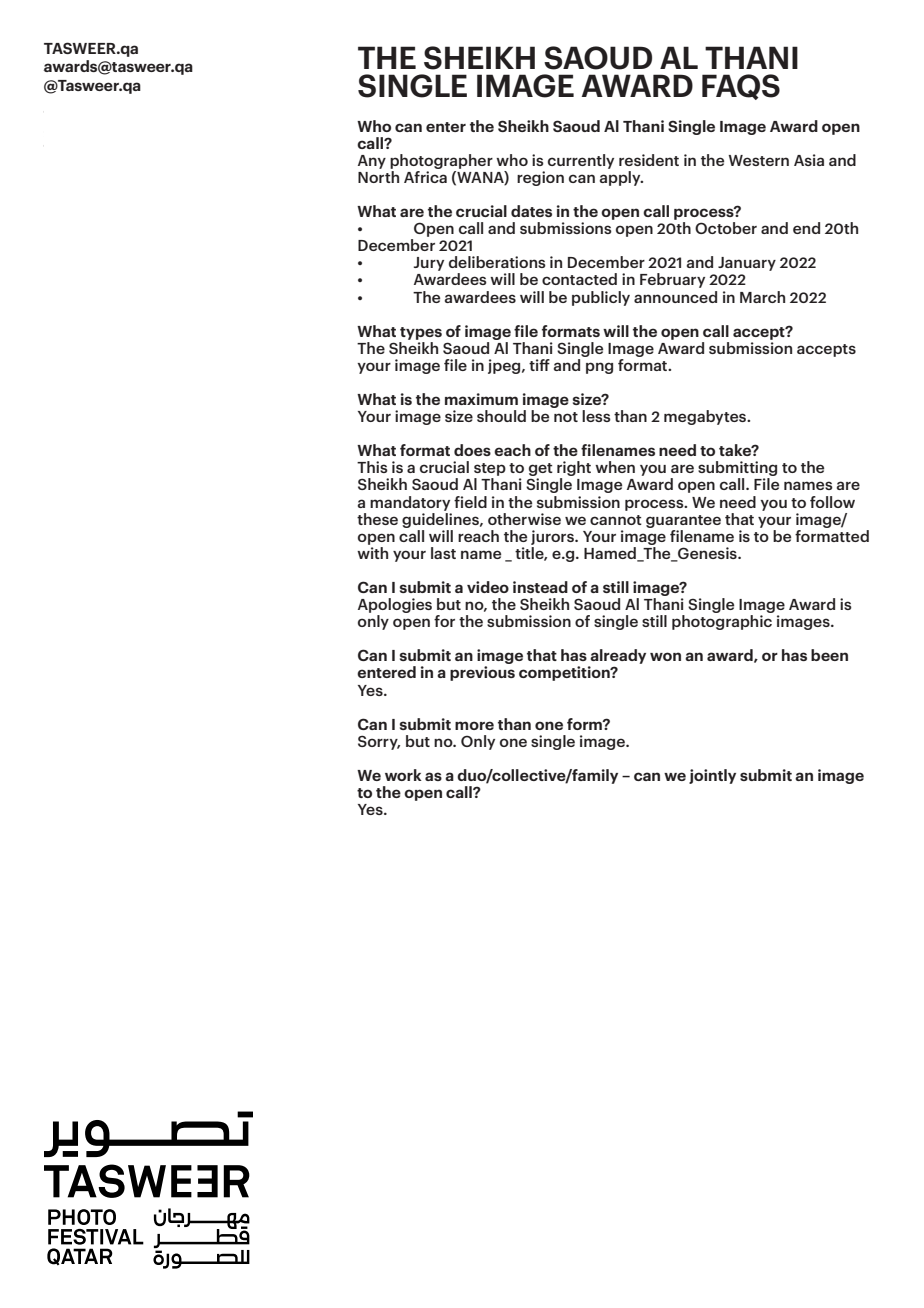 This screenshot has height=1308, width=924. What do you see at coordinates (421, 333) in the screenshot?
I see `types` at bounding box center [421, 333].
